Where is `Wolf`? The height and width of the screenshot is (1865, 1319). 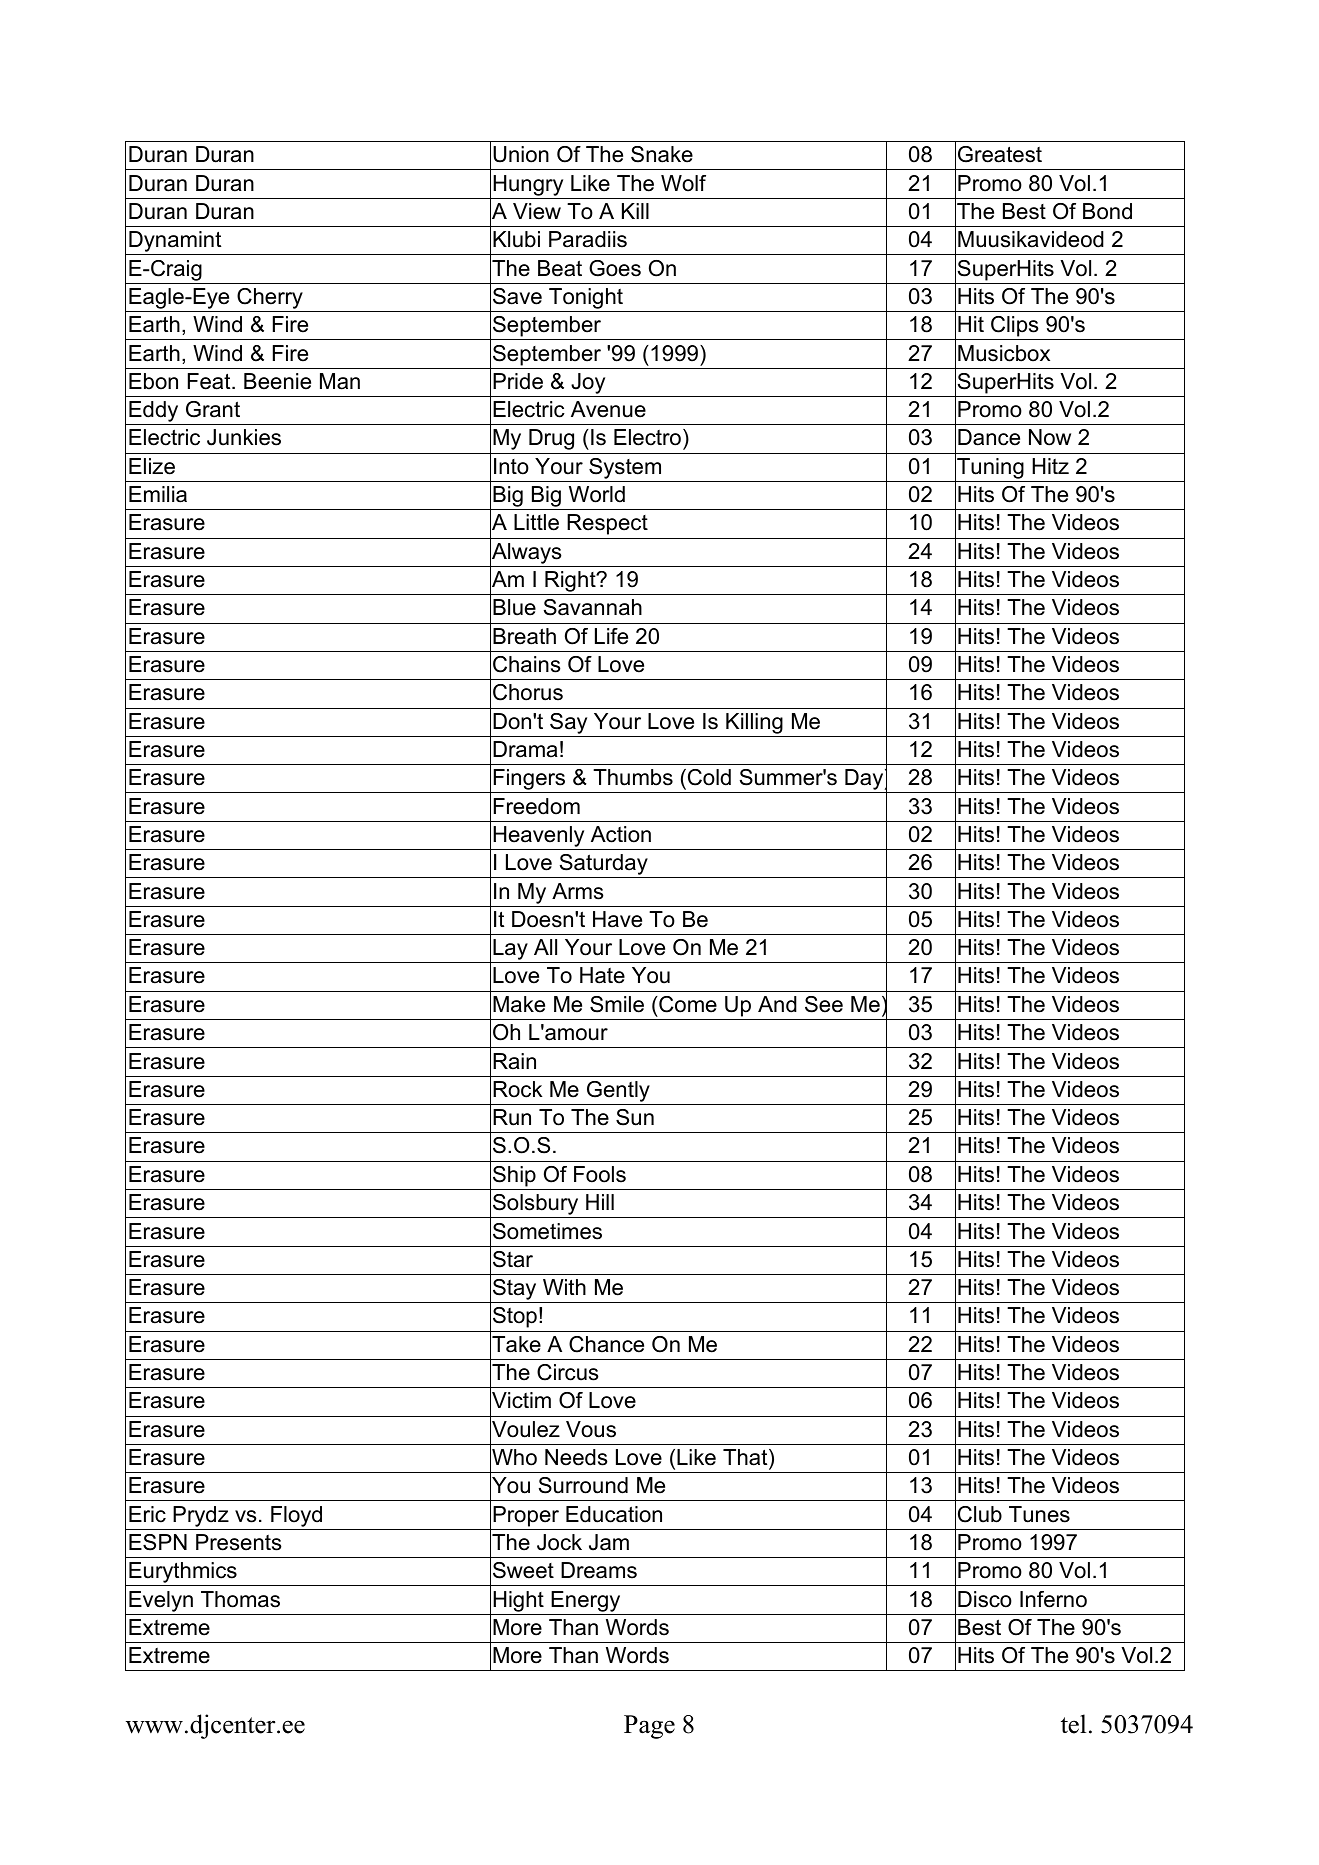
Wolf is located at coordinates (683, 183).
